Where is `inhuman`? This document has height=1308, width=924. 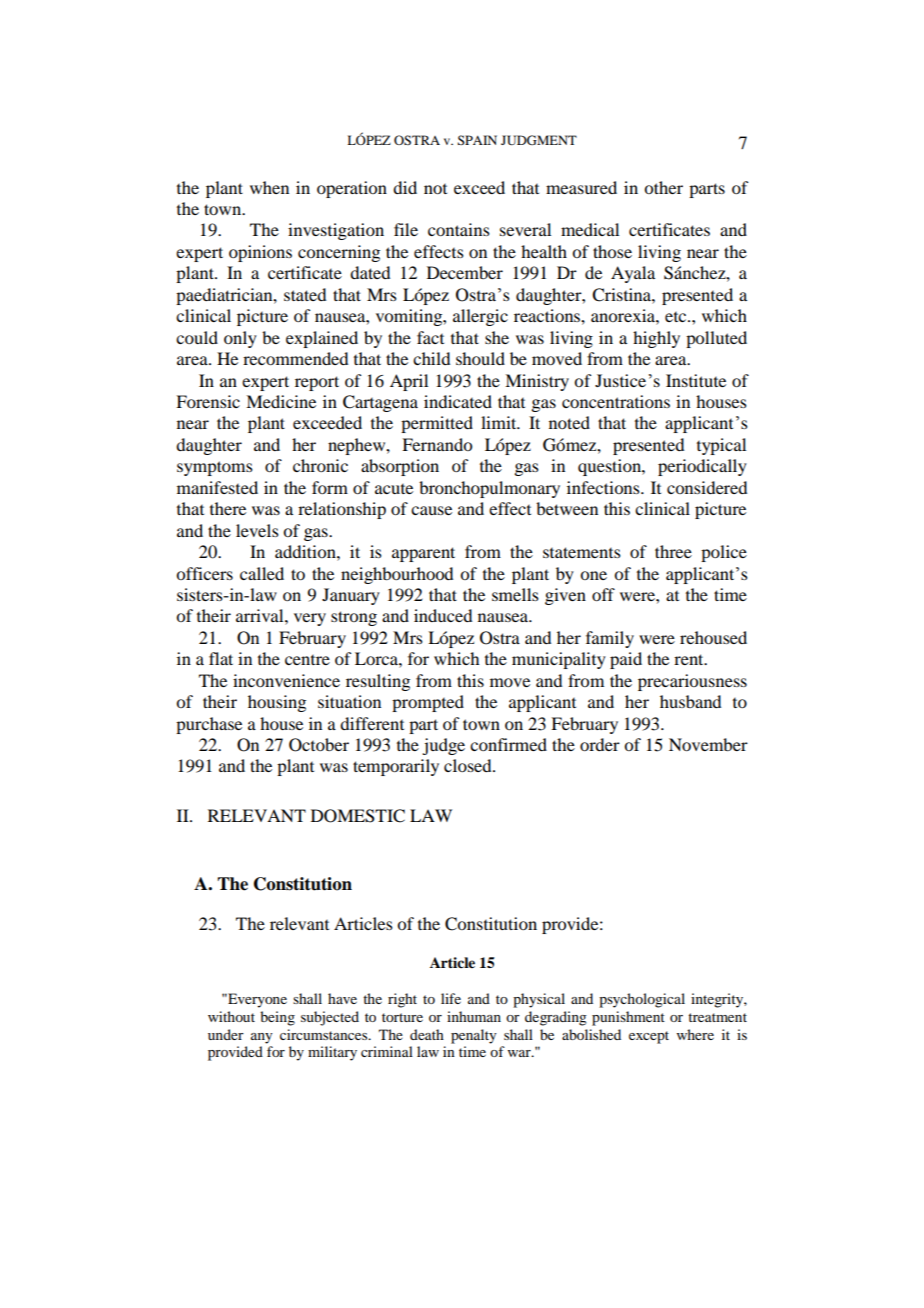 inhuman is located at coordinates (474, 1016).
